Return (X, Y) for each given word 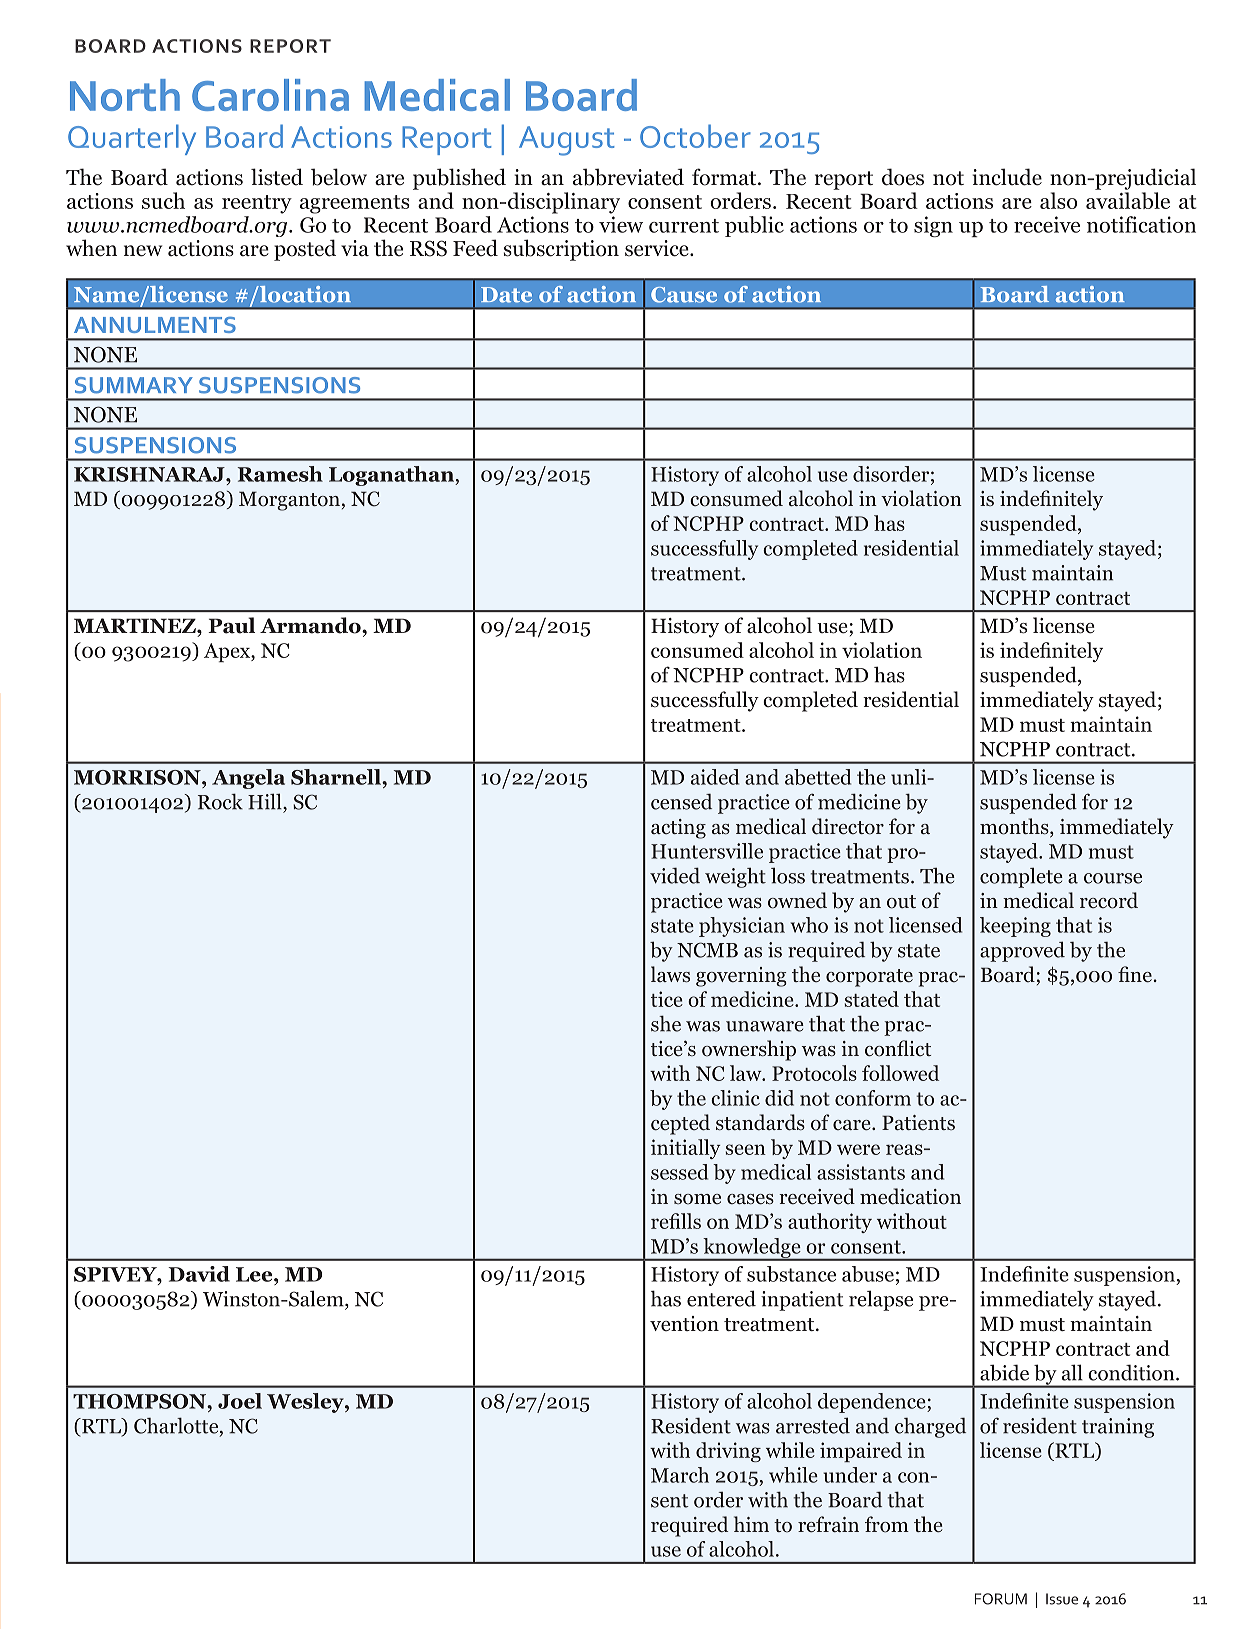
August (567, 141)
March (680, 1475)
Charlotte (177, 1426)
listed (277, 177)
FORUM (1001, 1599)
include (1007, 177)
